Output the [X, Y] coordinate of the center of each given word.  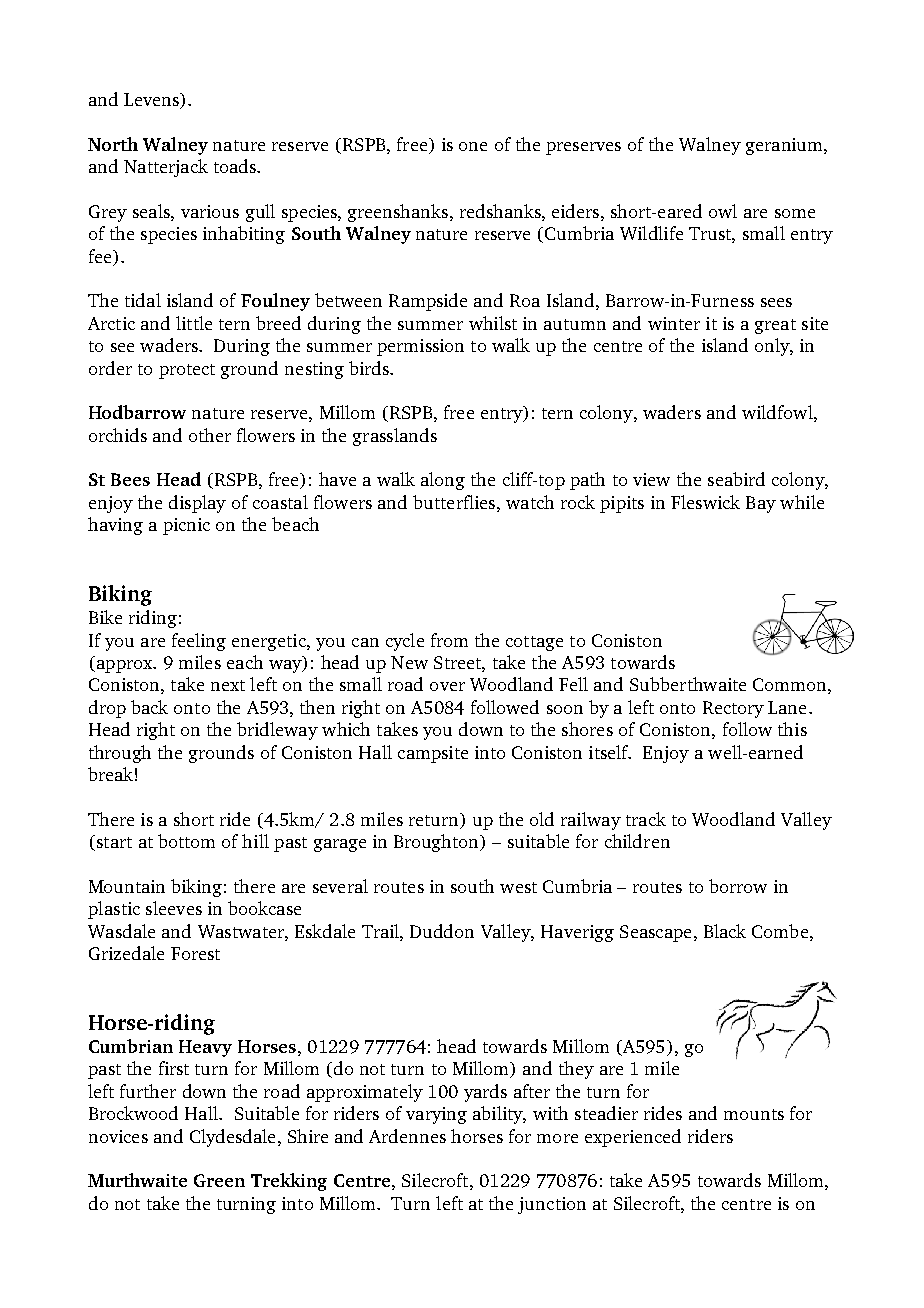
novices [118, 1136]
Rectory [733, 709]
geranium [785, 146]
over [447, 686]
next [228, 685]
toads [236, 166]
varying [436, 1115]
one [473, 146]
